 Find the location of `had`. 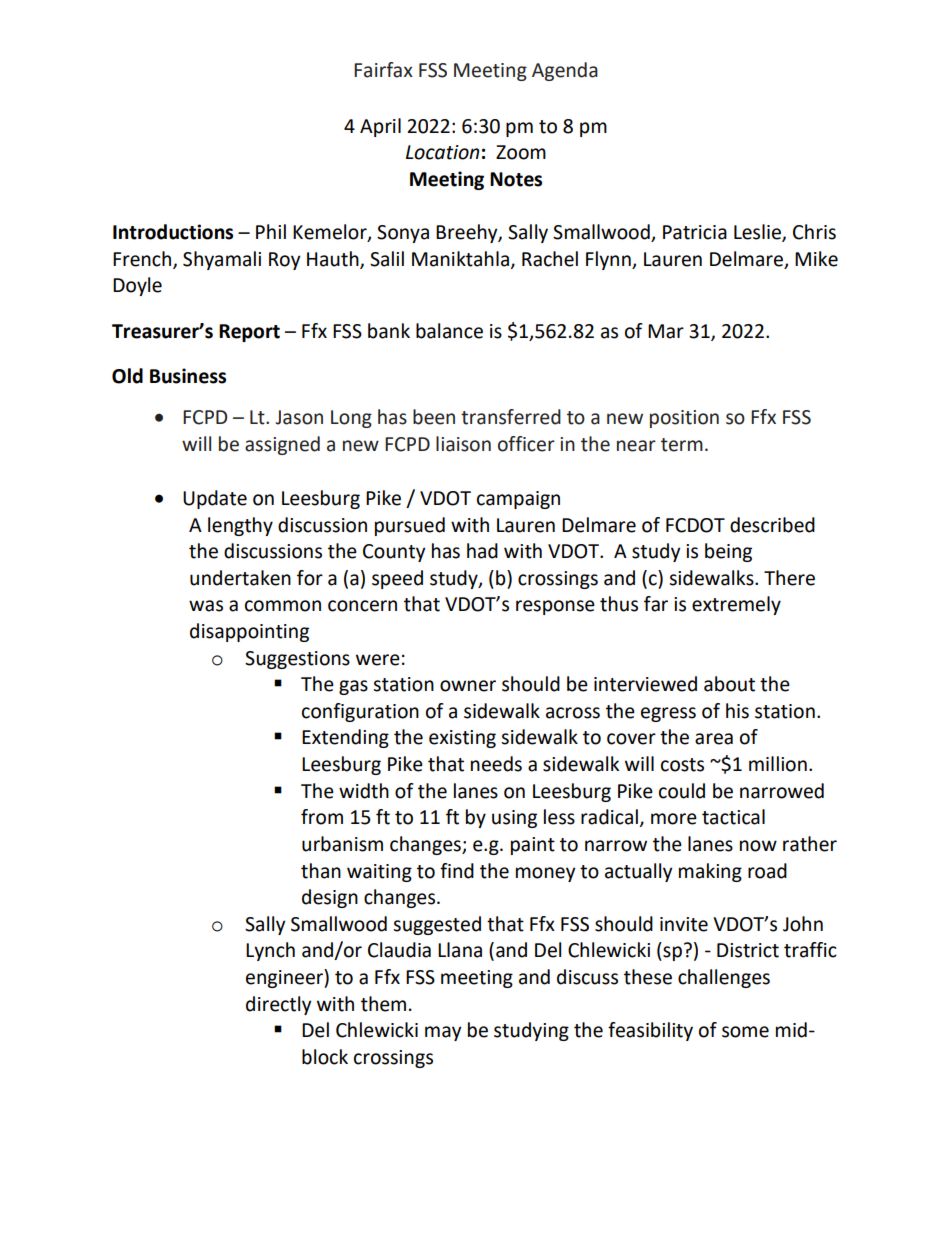

had is located at coordinates (482, 551).
